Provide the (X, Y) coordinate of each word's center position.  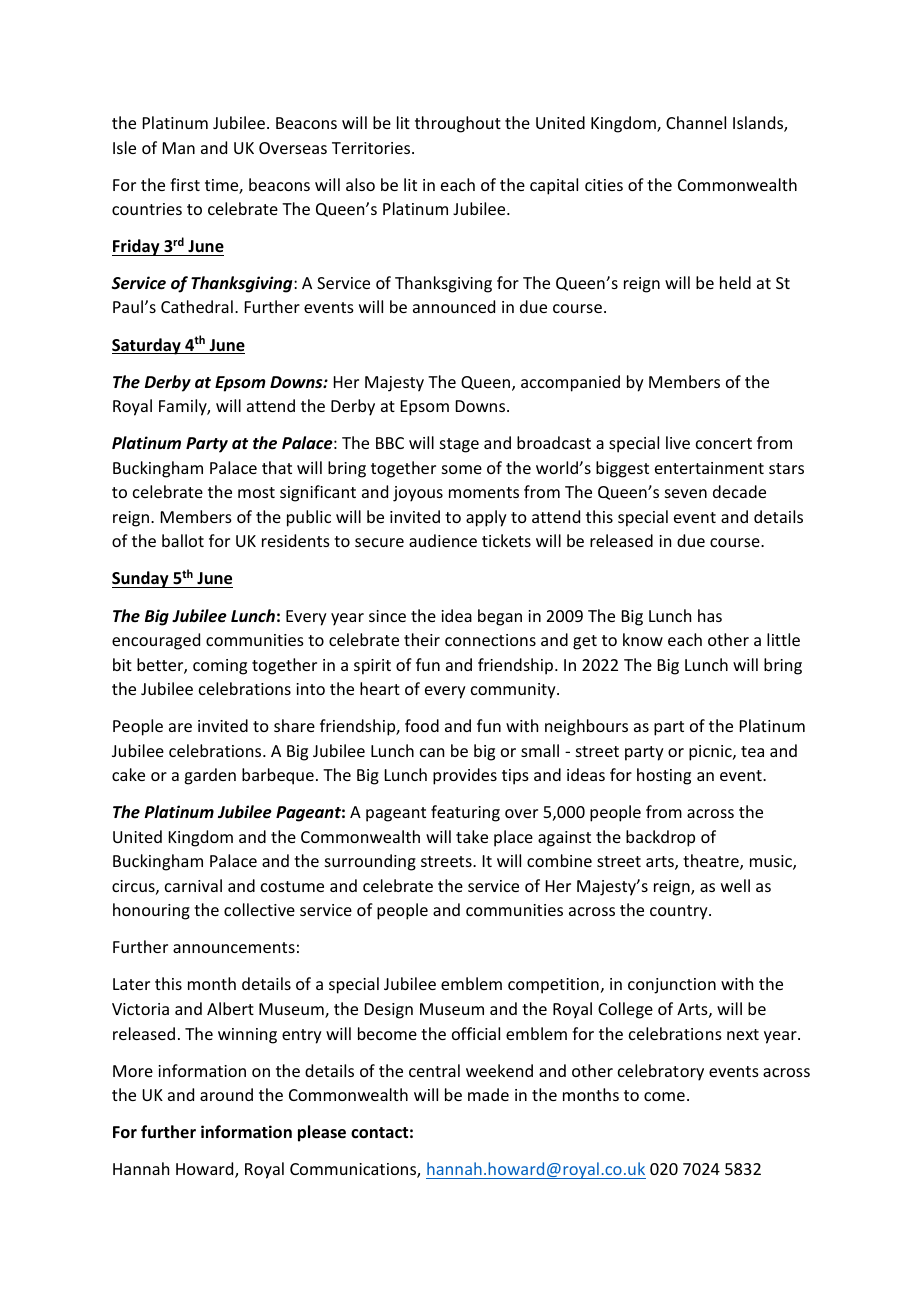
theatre (712, 862)
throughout (458, 124)
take (472, 836)
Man (179, 148)
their (422, 639)
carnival (193, 885)
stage (459, 445)
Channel (696, 122)
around (226, 1094)
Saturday (147, 346)
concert (724, 443)
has (710, 615)
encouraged (156, 641)
